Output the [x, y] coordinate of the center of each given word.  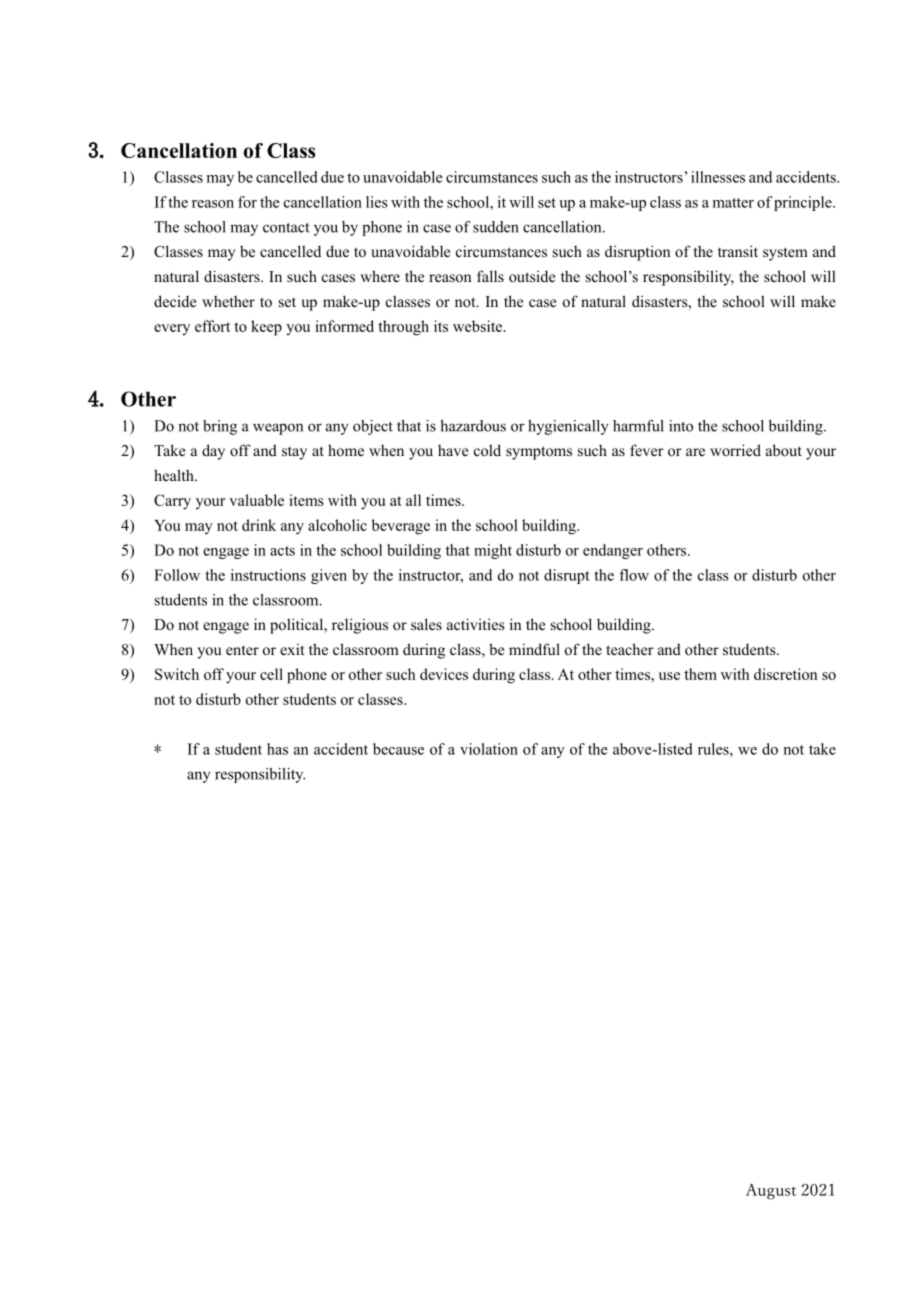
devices [444, 674]
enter [242, 650]
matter [733, 203]
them [700, 674]
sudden [496, 227]
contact [286, 228]
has [277, 749]
